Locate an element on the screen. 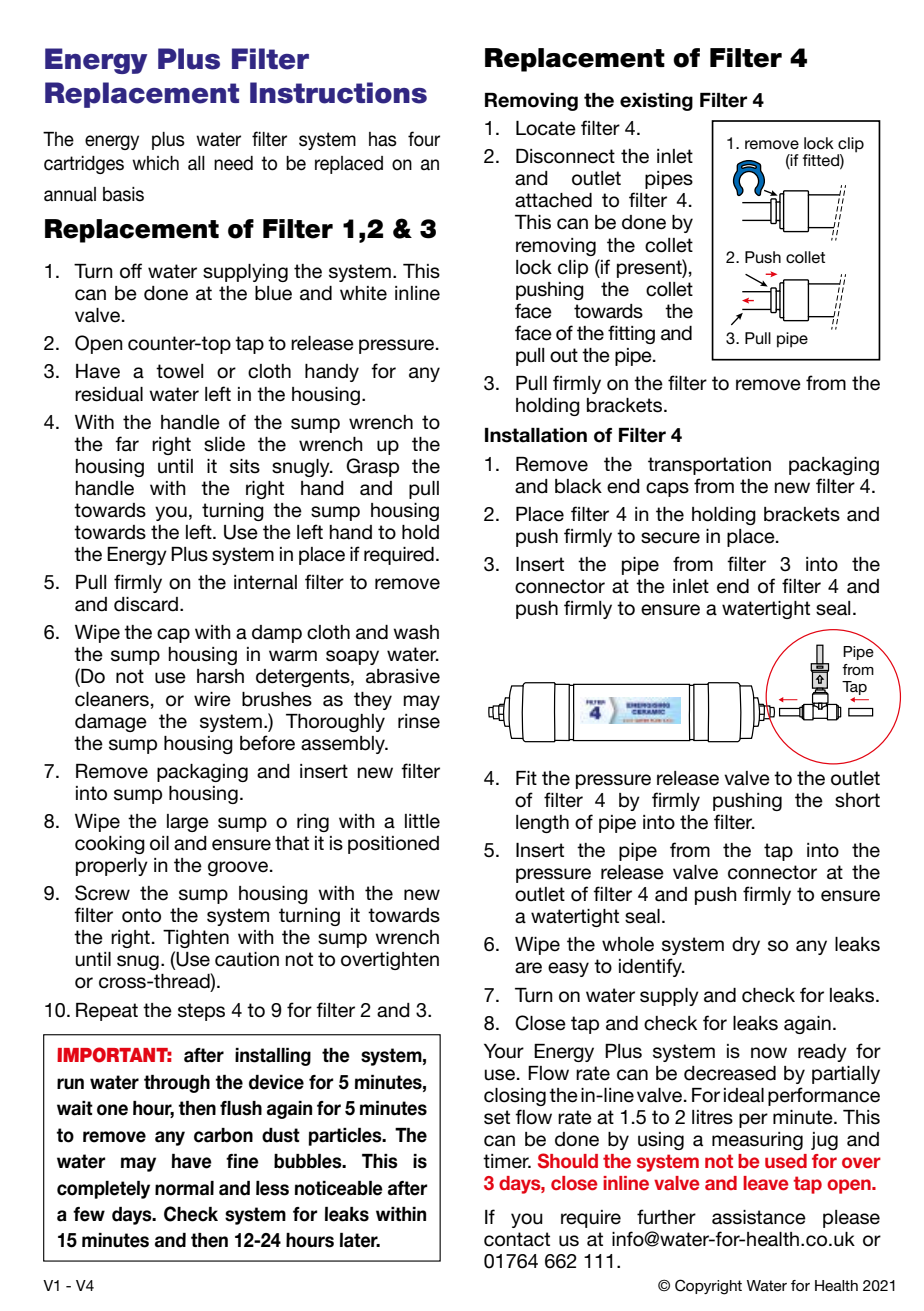  transportation is located at coordinates (709, 466).
